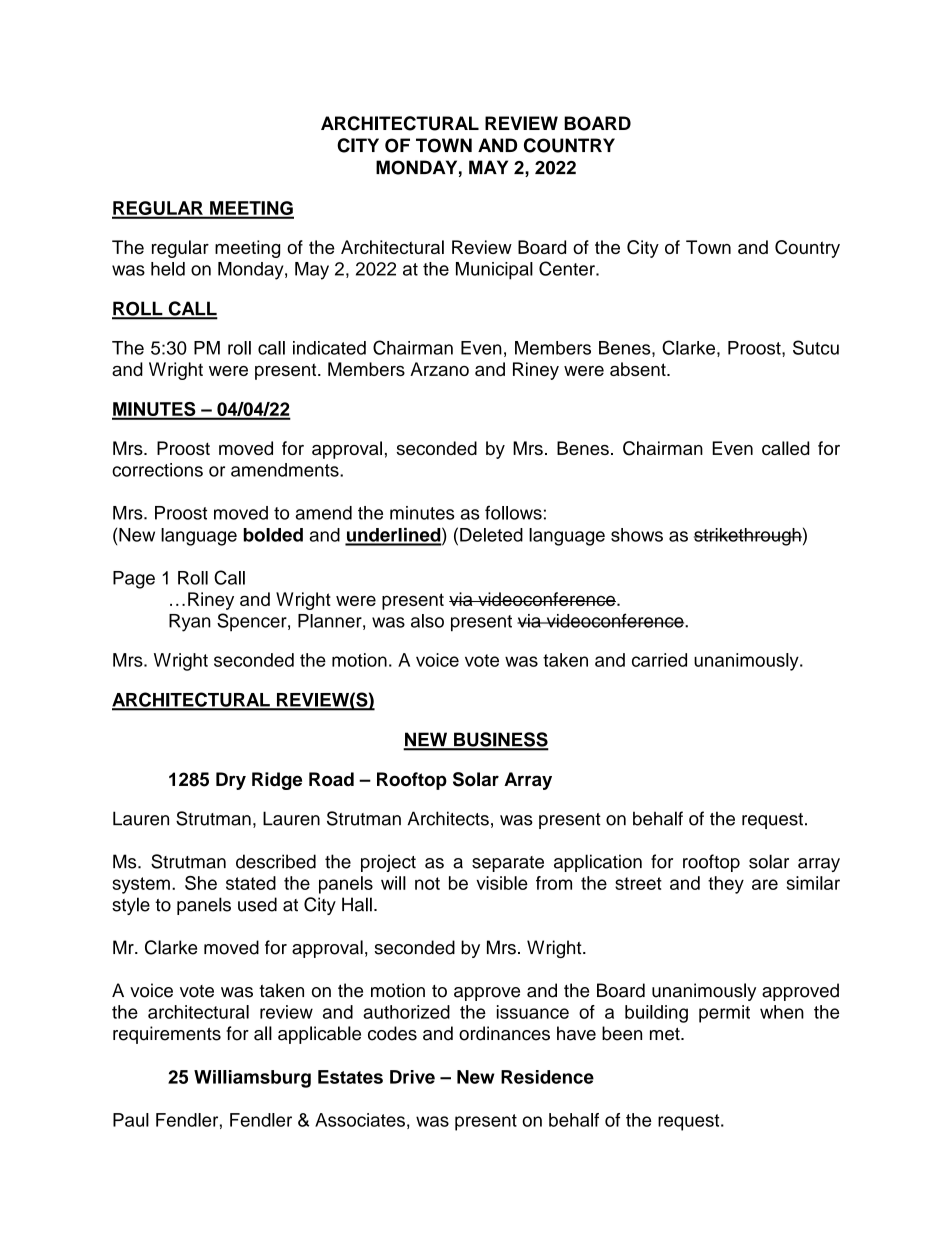 The width and height of the document is (952, 1233). Describe the element at coordinates (666, 1034) in the document. I see `met` at that location.
